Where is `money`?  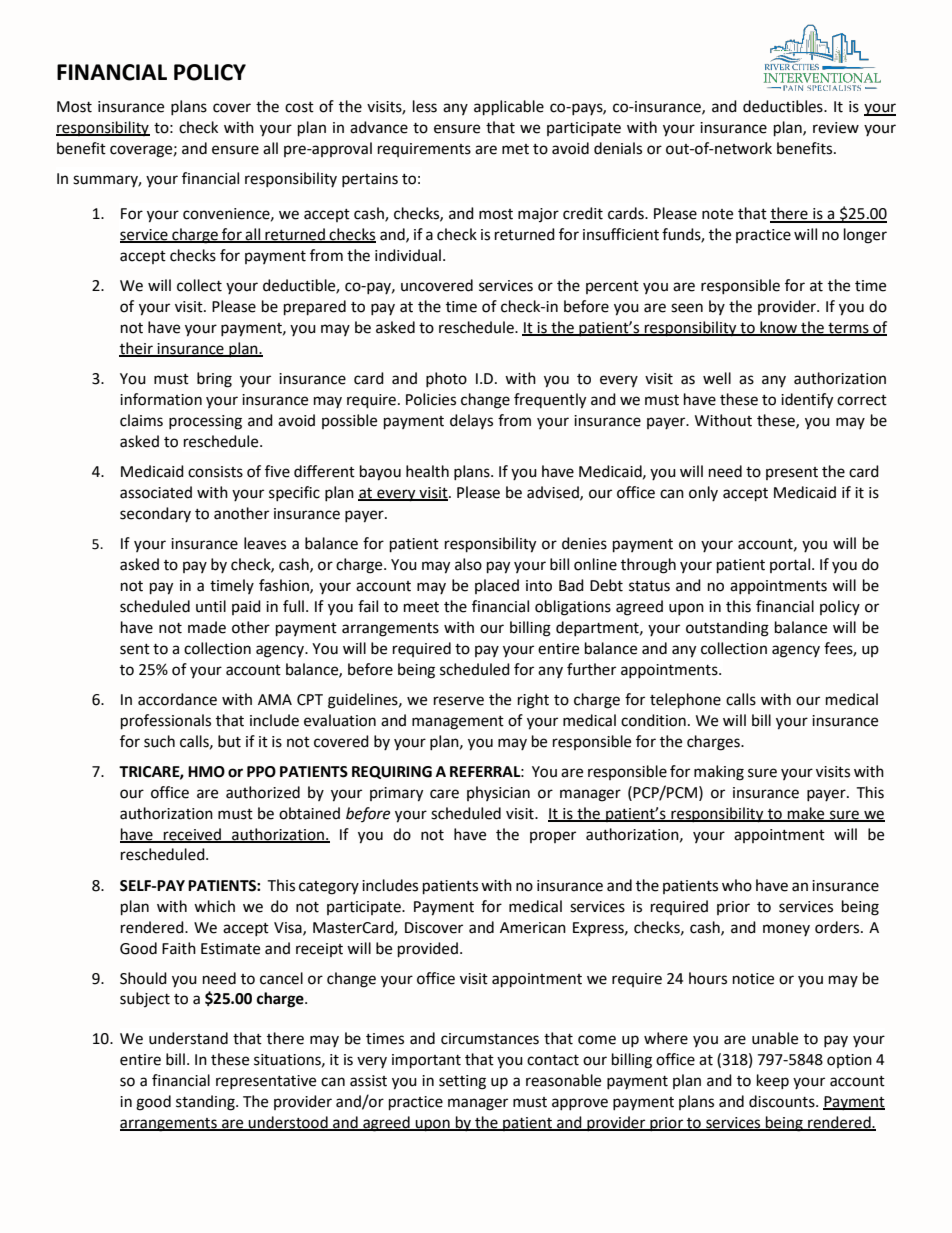 money is located at coordinates (786, 930).
